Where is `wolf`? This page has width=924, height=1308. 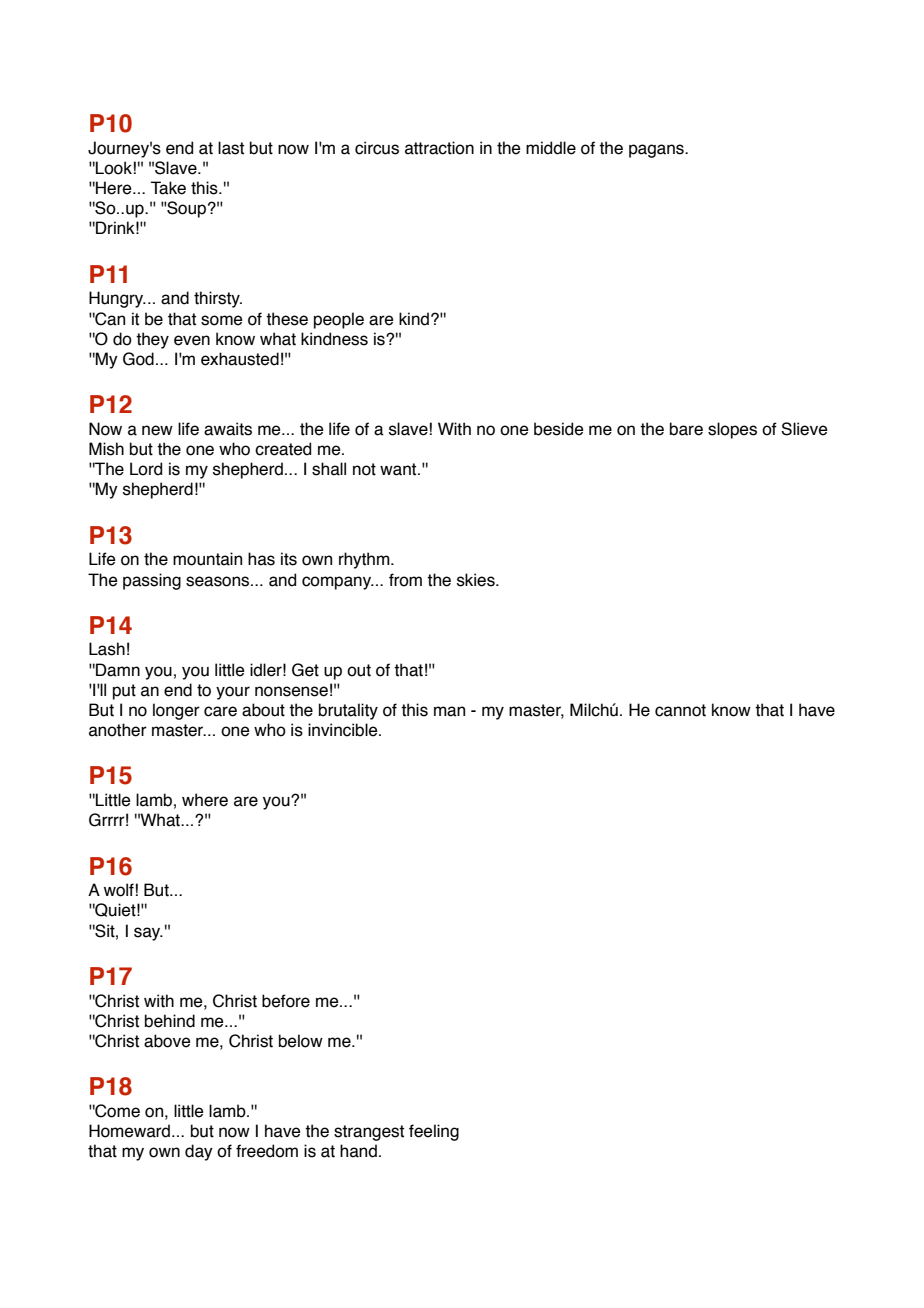 wolf is located at coordinates (119, 890).
